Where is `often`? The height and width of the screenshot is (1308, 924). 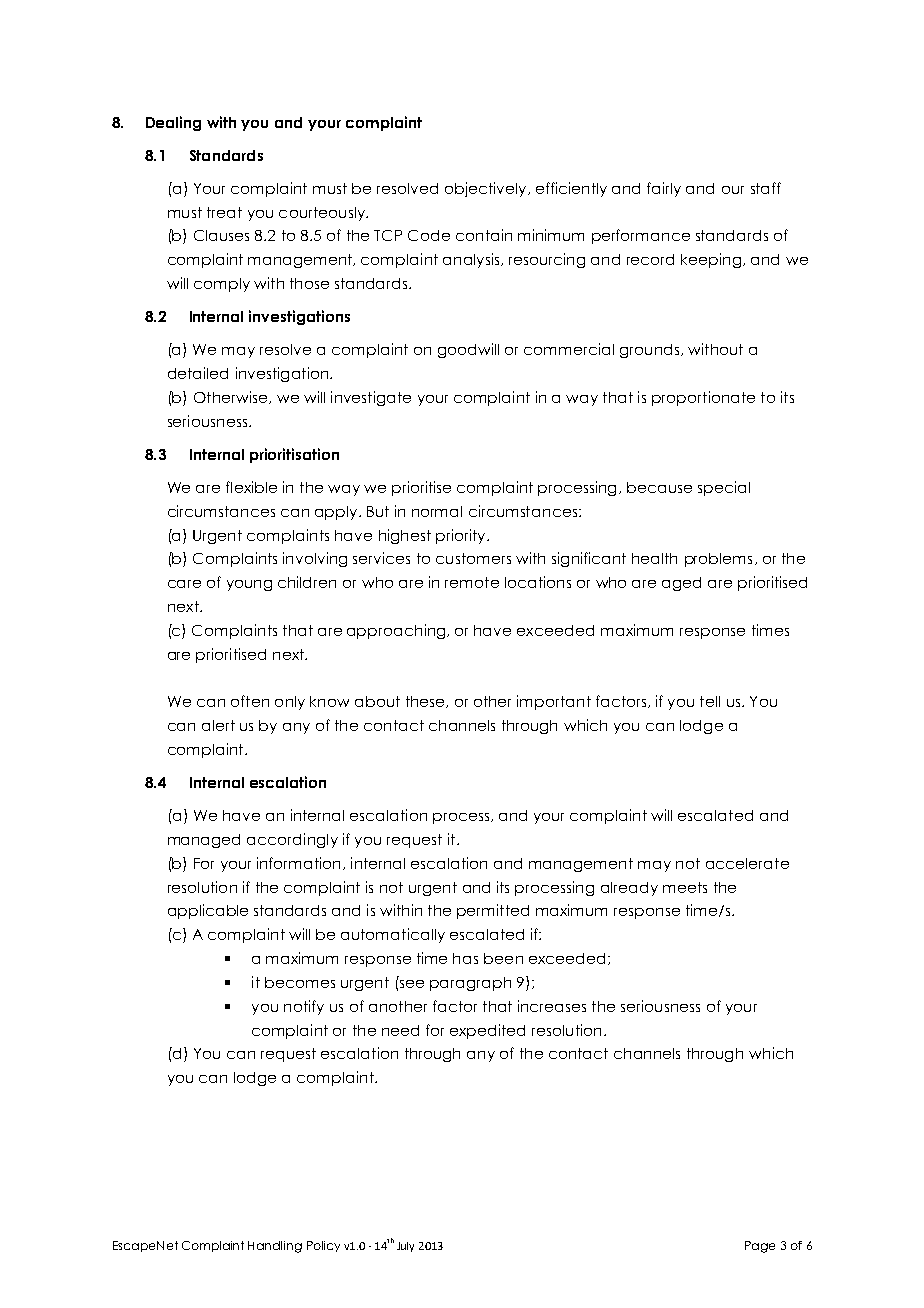
often is located at coordinates (250, 701).
